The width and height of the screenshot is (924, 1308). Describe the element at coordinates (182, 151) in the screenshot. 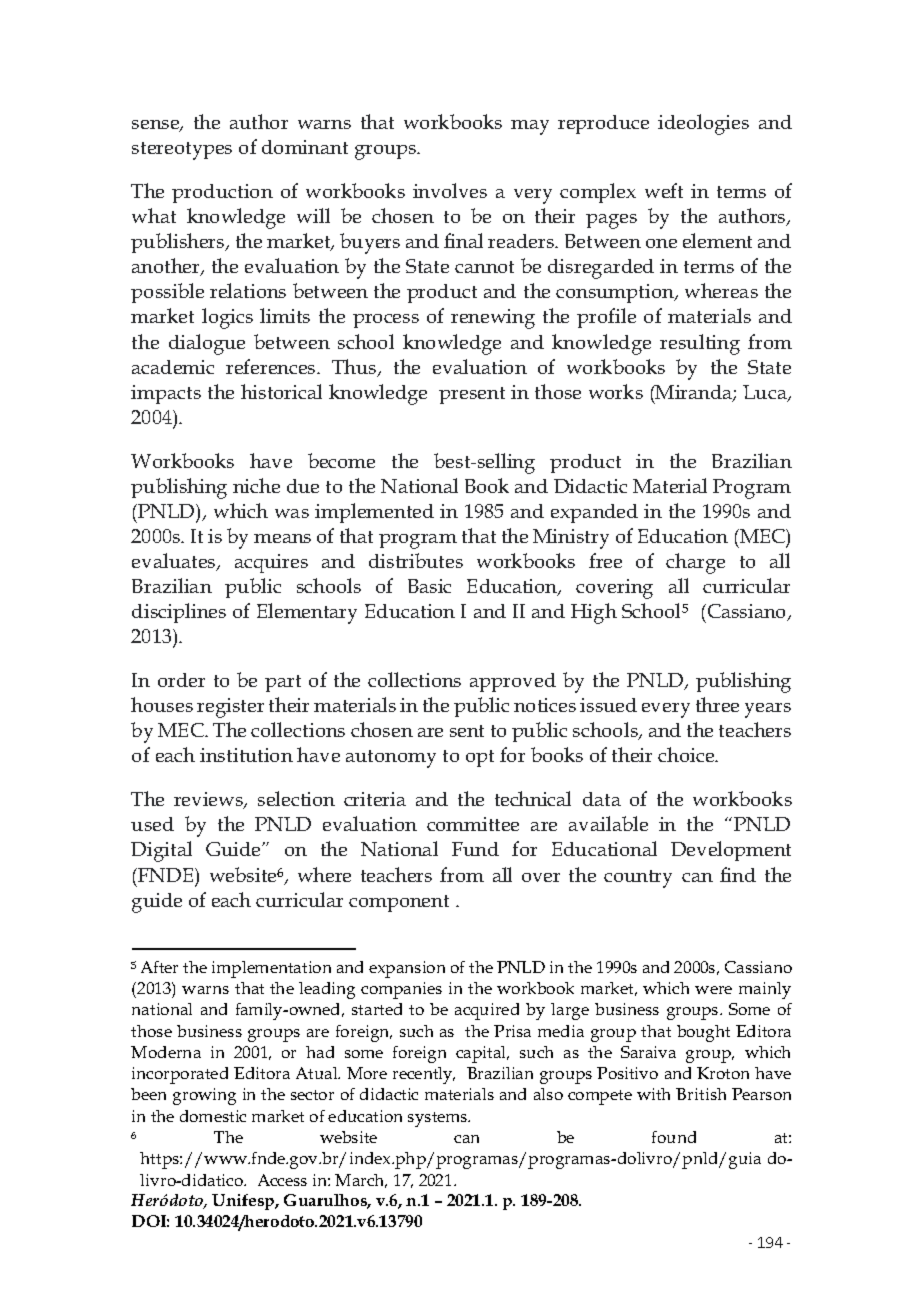

I see `stereotypes` at that location.
